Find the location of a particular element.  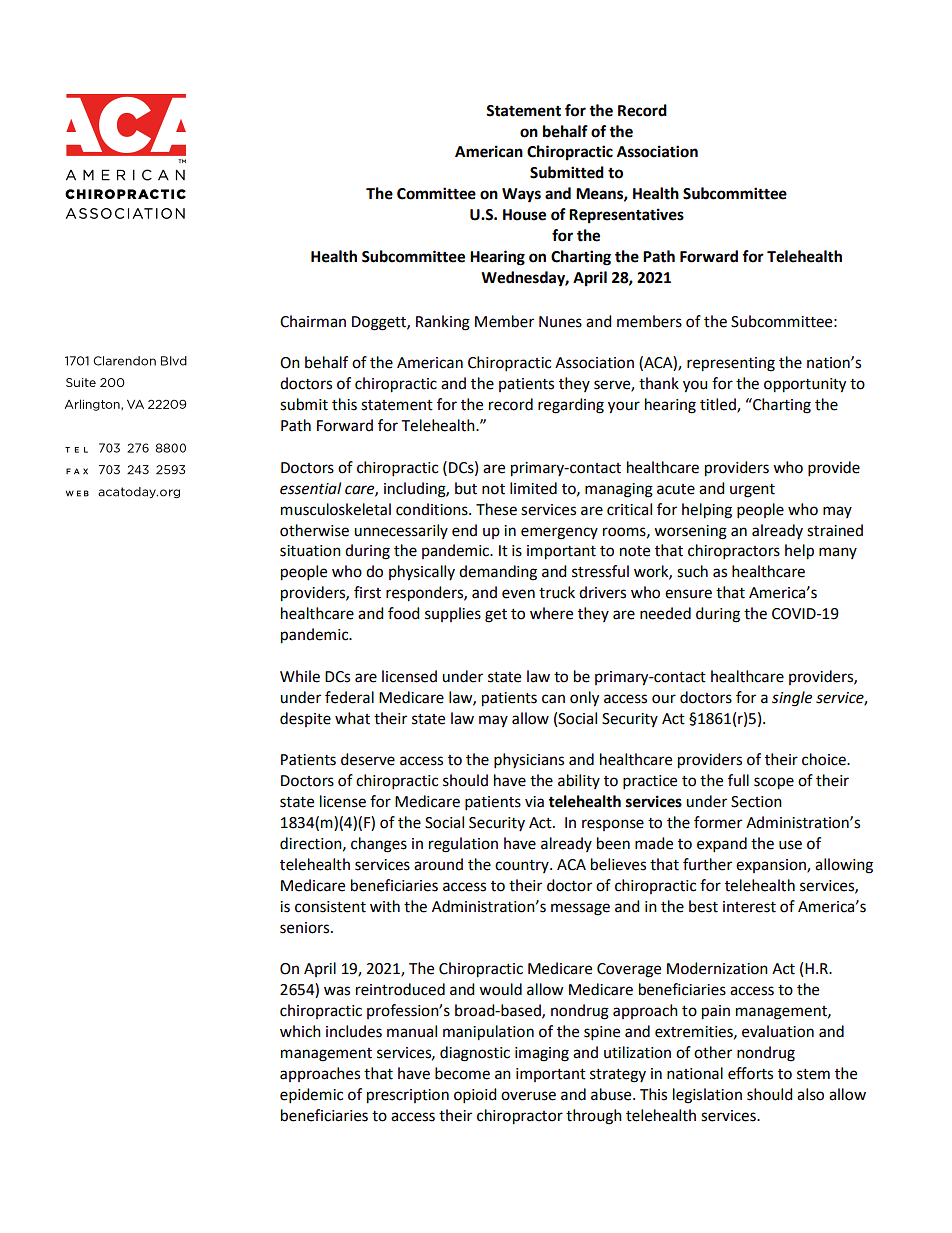

changes is located at coordinates (379, 845).
